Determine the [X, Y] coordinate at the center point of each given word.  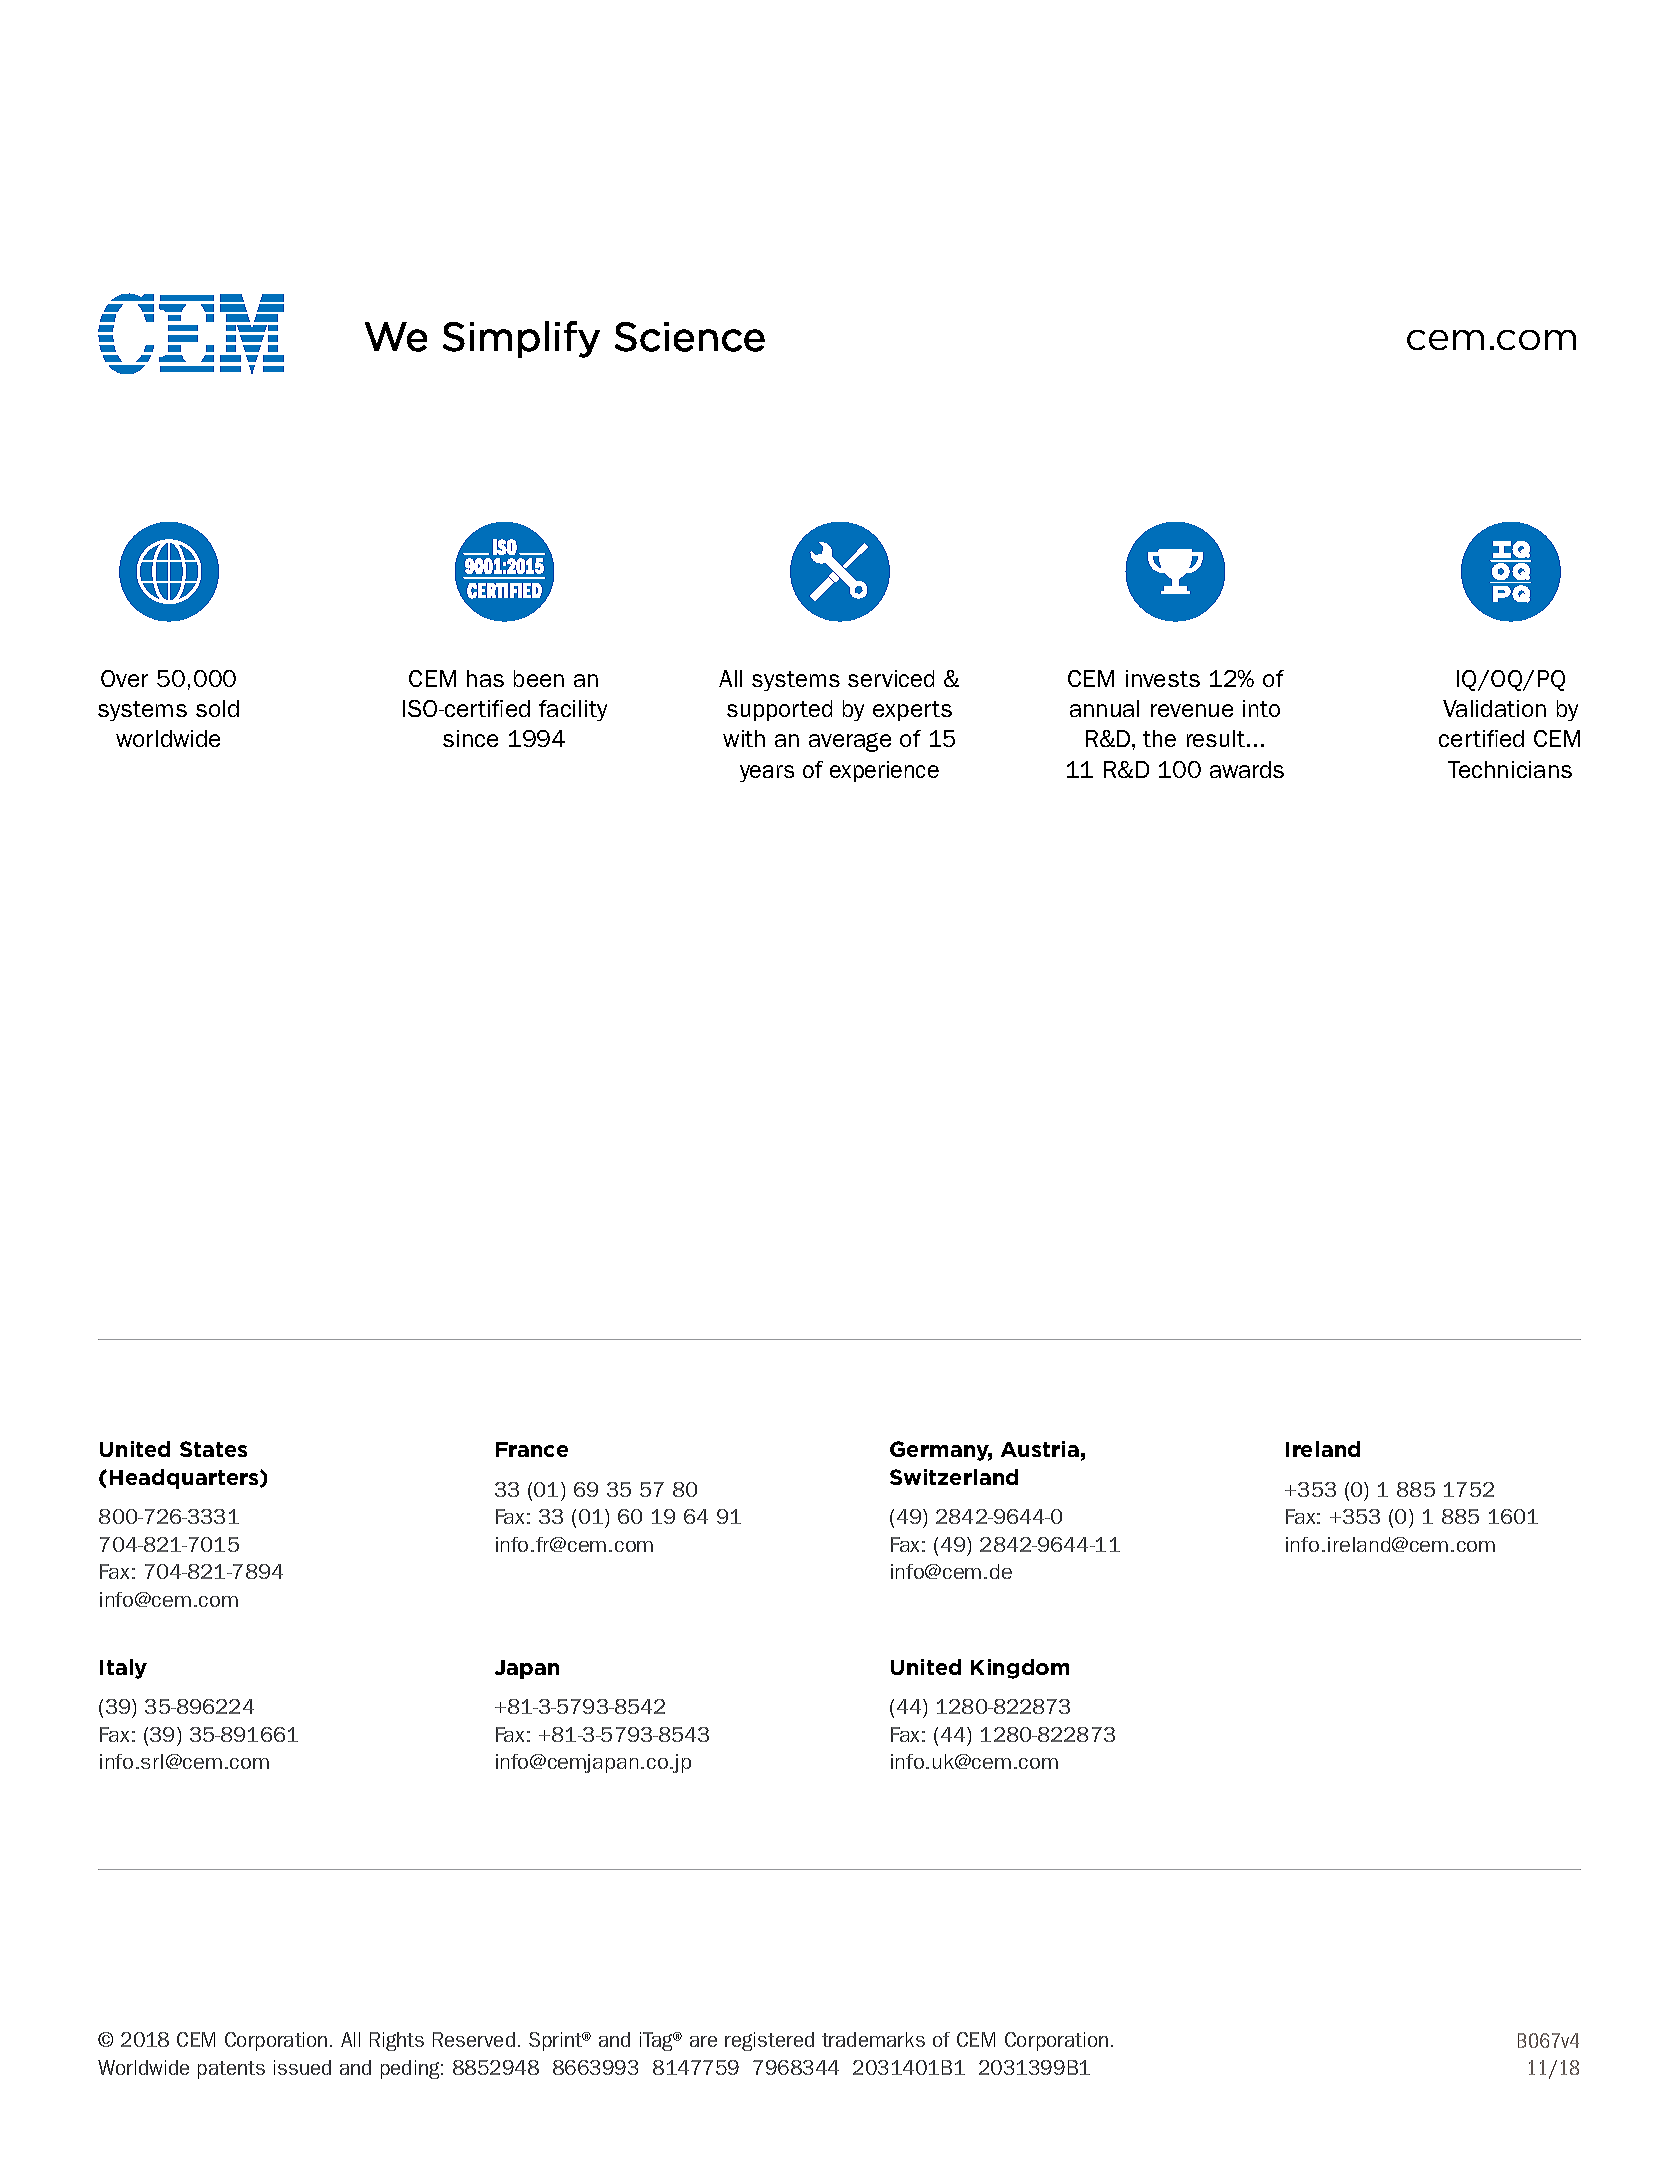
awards [1247, 769]
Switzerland [954, 1477]
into [1261, 708]
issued [302, 2067]
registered [769, 2041]
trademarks [873, 2039]
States [213, 1449]
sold [217, 708]
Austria [1040, 1449]
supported [779, 710]
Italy [123, 1669]
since [470, 738]
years [767, 773]
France [532, 1449]
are [703, 2041]
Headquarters [185, 1479]
